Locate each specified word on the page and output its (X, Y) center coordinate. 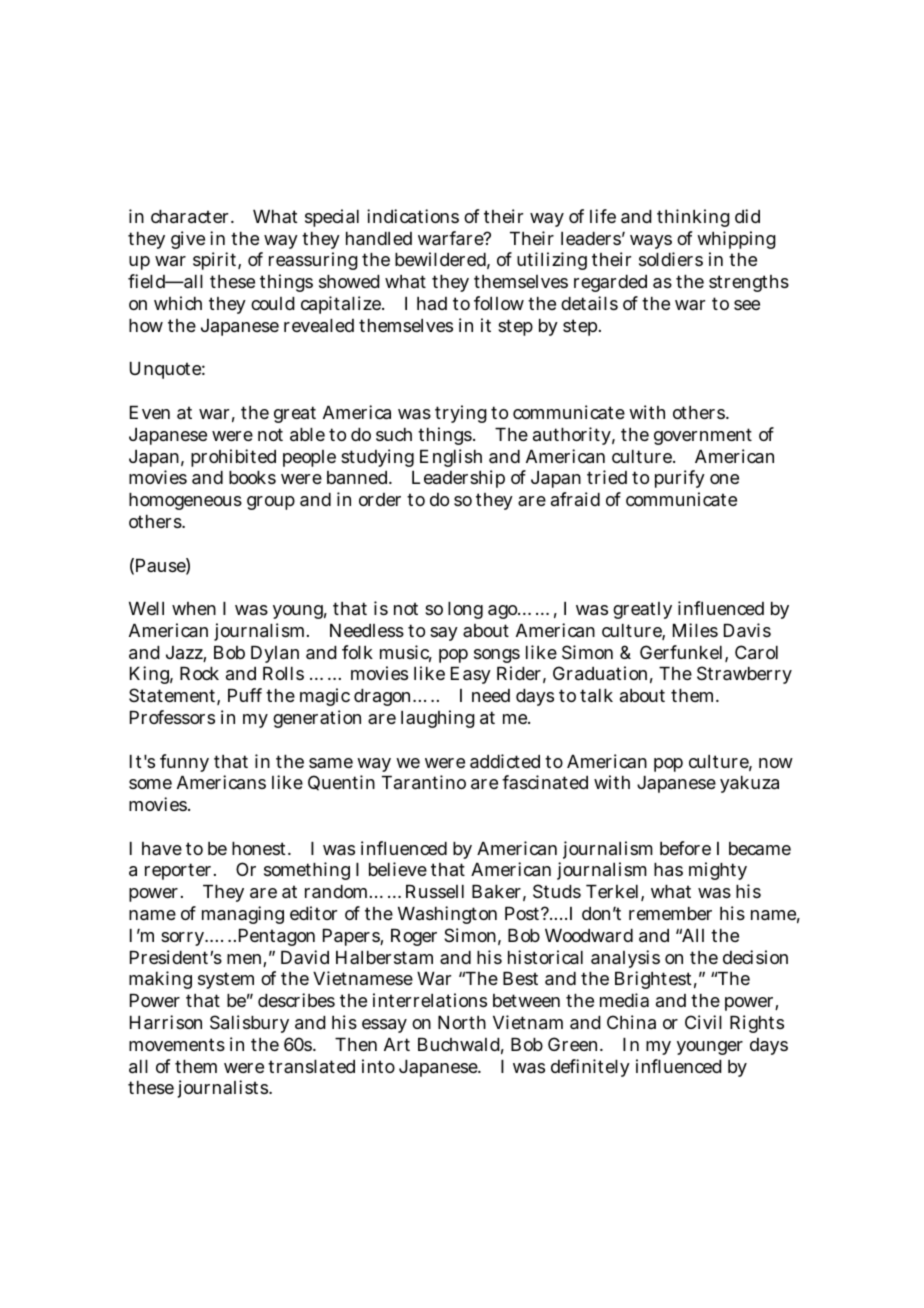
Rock (199, 673)
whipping (736, 240)
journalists (224, 1089)
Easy (471, 675)
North (462, 1022)
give (188, 240)
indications (413, 216)
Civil (703, 1022)
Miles (695, 630)
